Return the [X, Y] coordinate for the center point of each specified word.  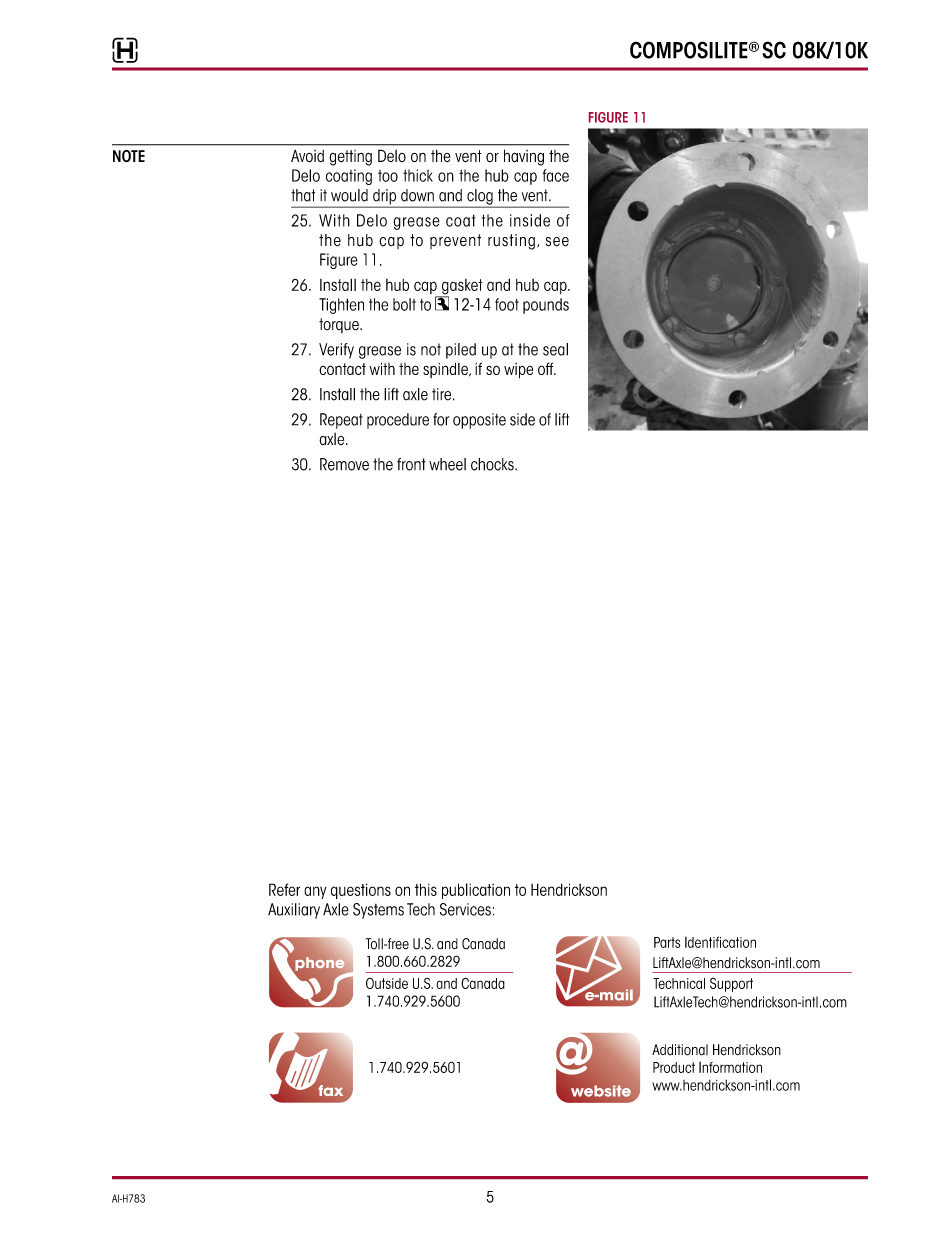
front [411, 464]
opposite [479, 421]
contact [342, 369]
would [349, 195]
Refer [284, 889]
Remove [344, 464]
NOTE [129, 156]
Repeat [341, 421]
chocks [493, 464]
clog [480, 198]
